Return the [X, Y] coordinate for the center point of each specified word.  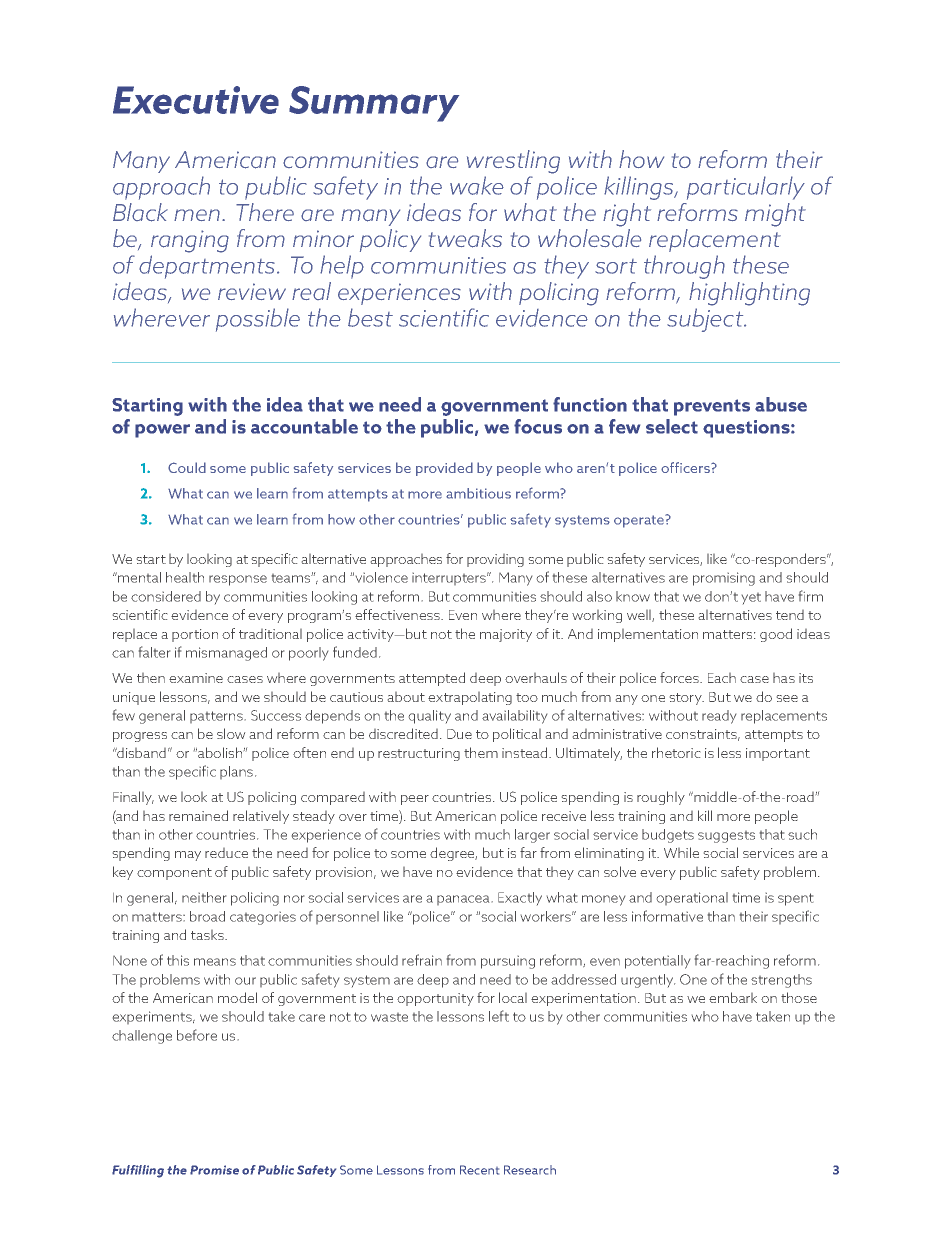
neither [204, 897]
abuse [781, 404]
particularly [746, 188]
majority [506, 635]
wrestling [513, 162]
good [776, 635]
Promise [214, 1170]
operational [692, 898]
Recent [479, 1170]
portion [195, 635]
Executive [196, 100]
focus [538, 426]
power [162, 431]
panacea [463, 900]
